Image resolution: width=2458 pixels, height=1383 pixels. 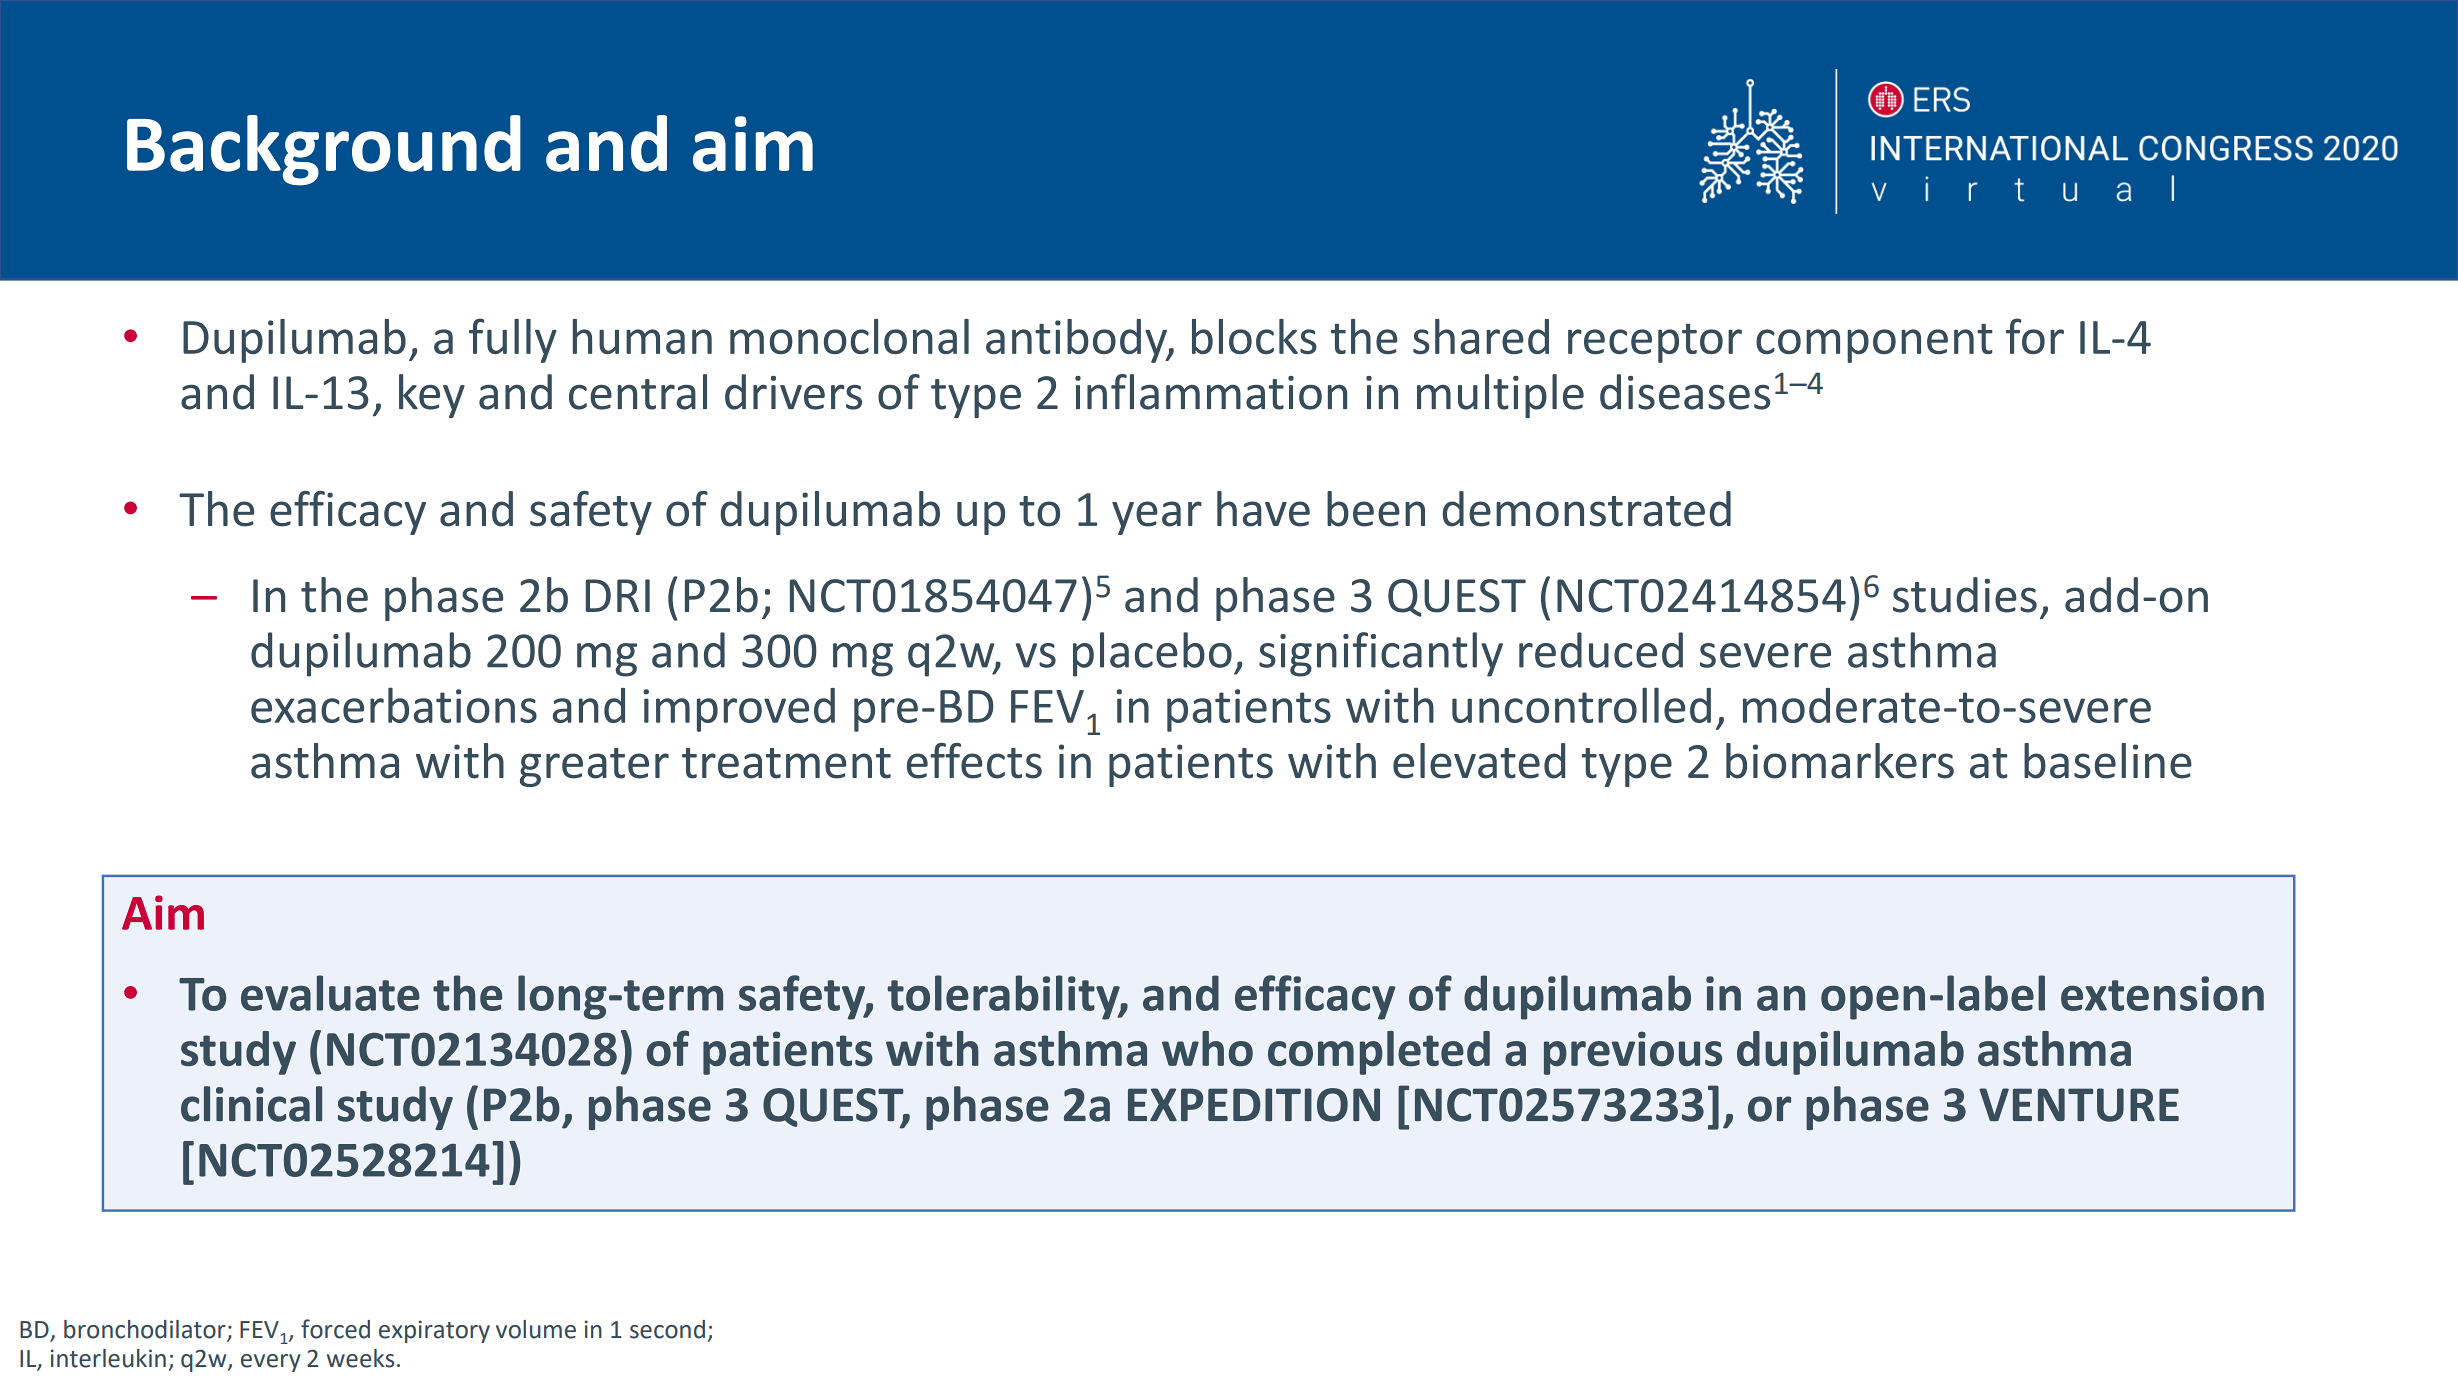 What do you see at coordinates (1211, 392) in the screenshot?
I see `inflammation` at bounding box center [1211, 392].
